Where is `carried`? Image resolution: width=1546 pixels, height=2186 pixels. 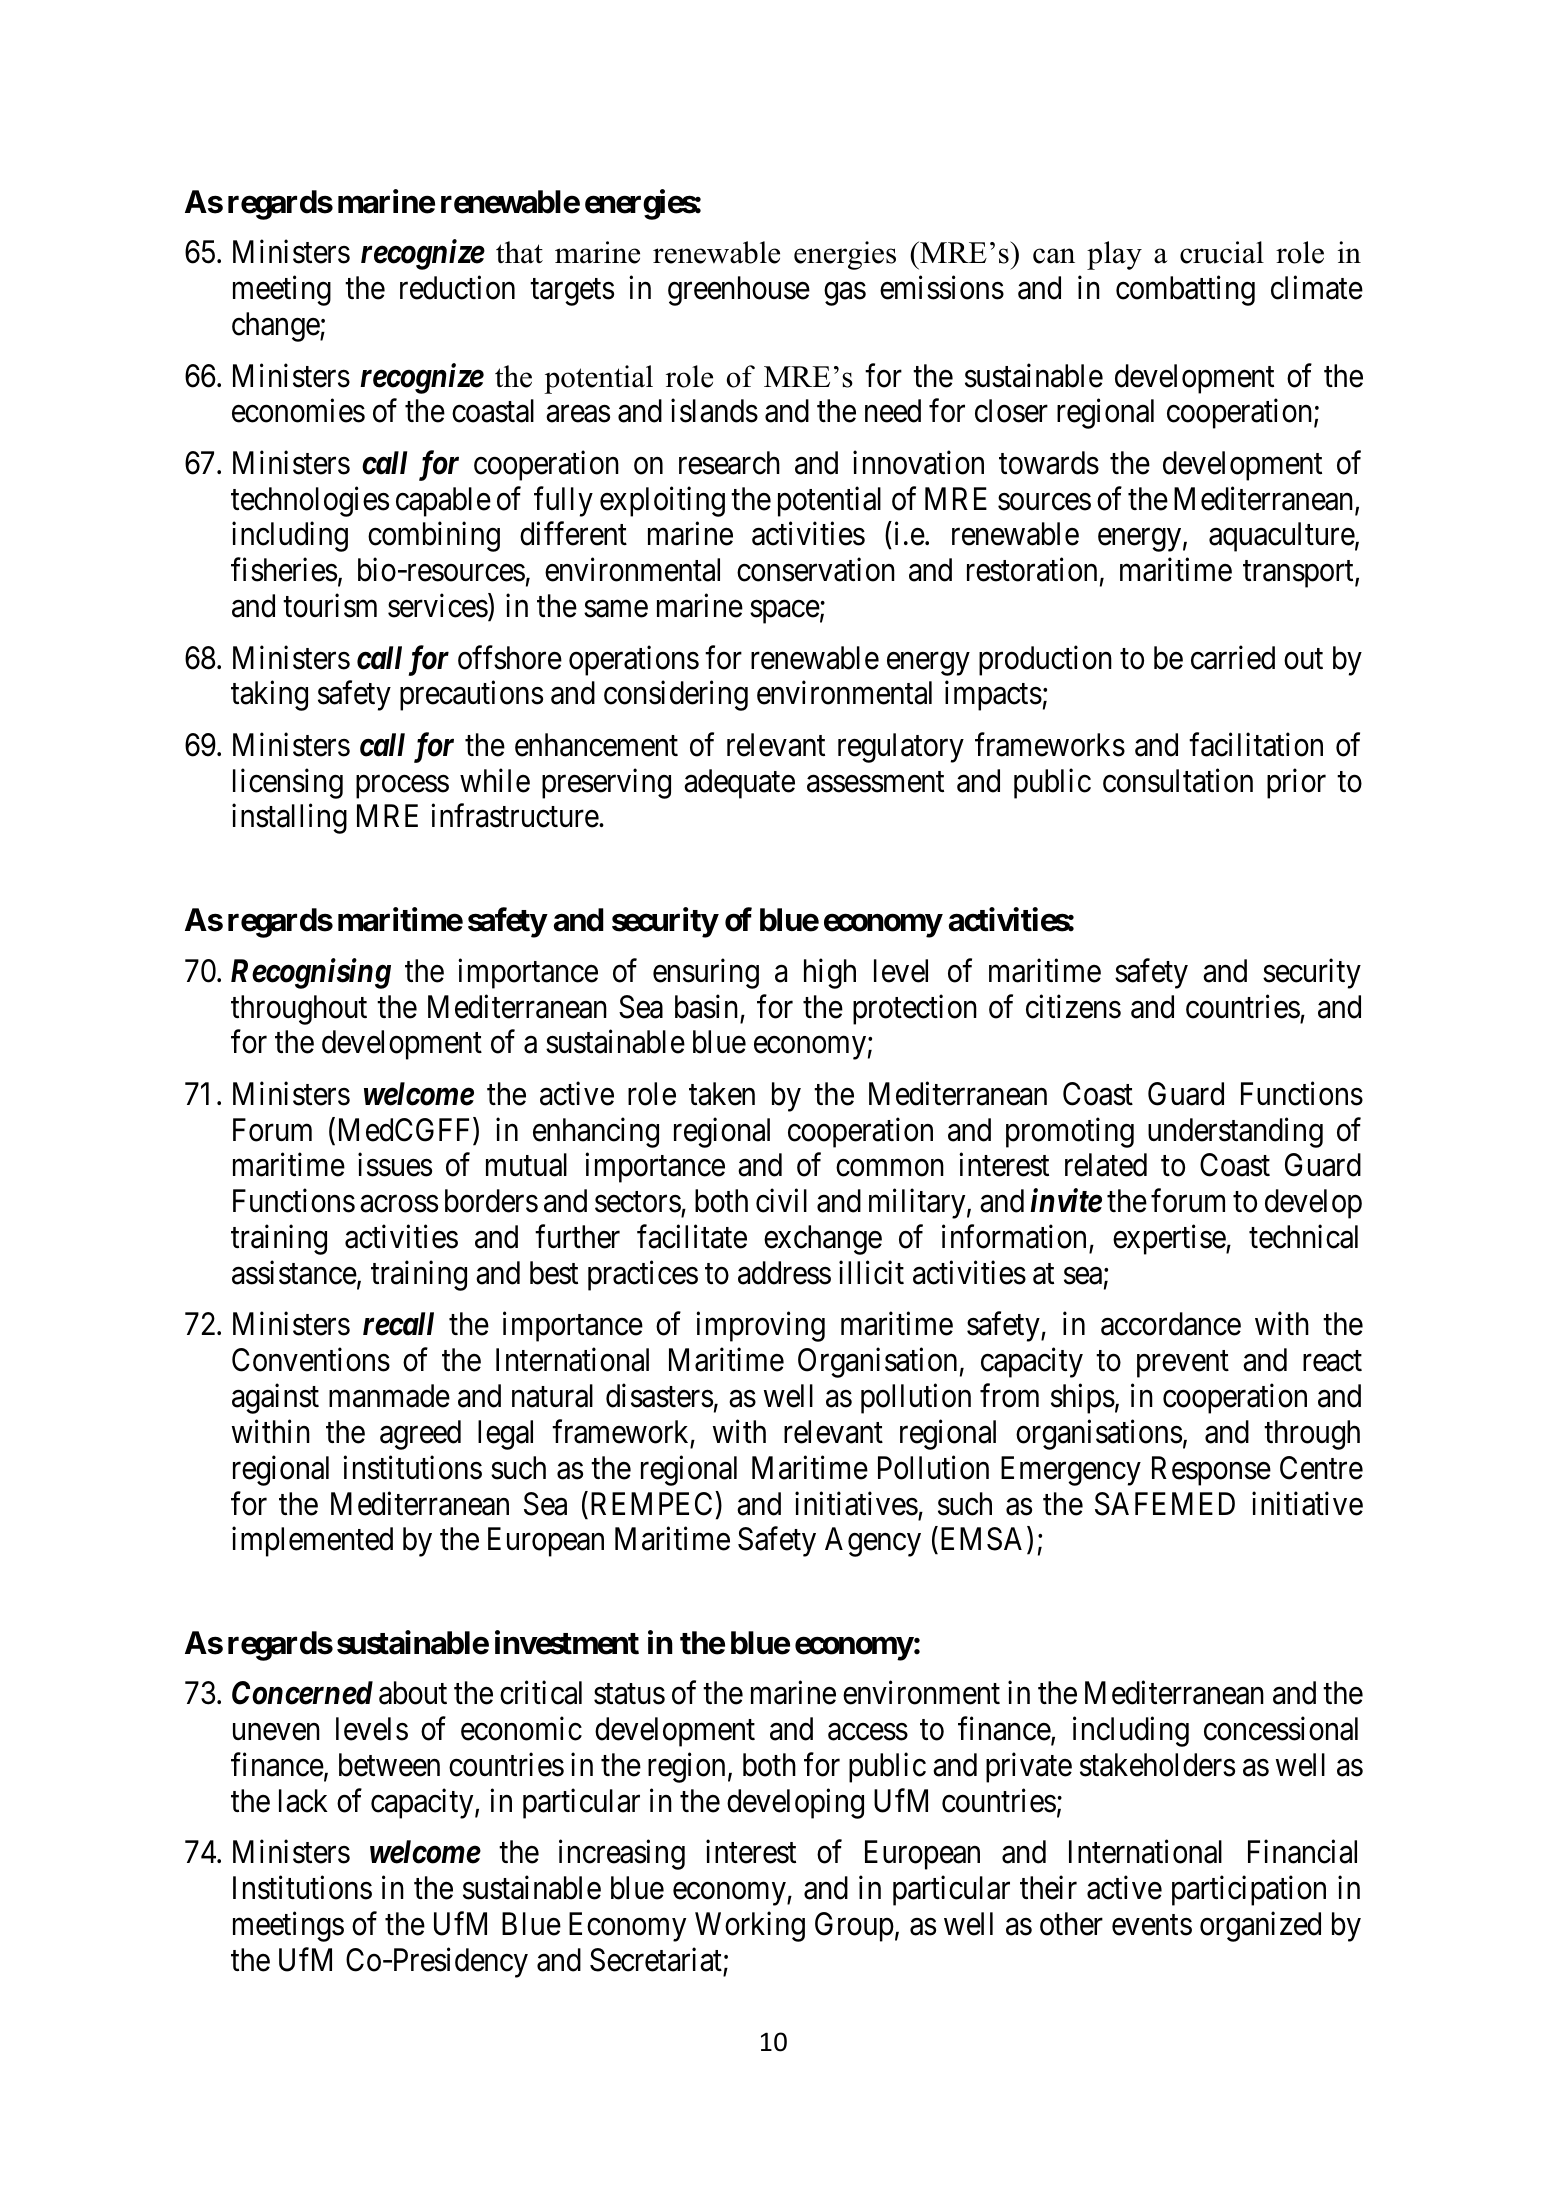 carried is located at coordinates (1233, 657).
